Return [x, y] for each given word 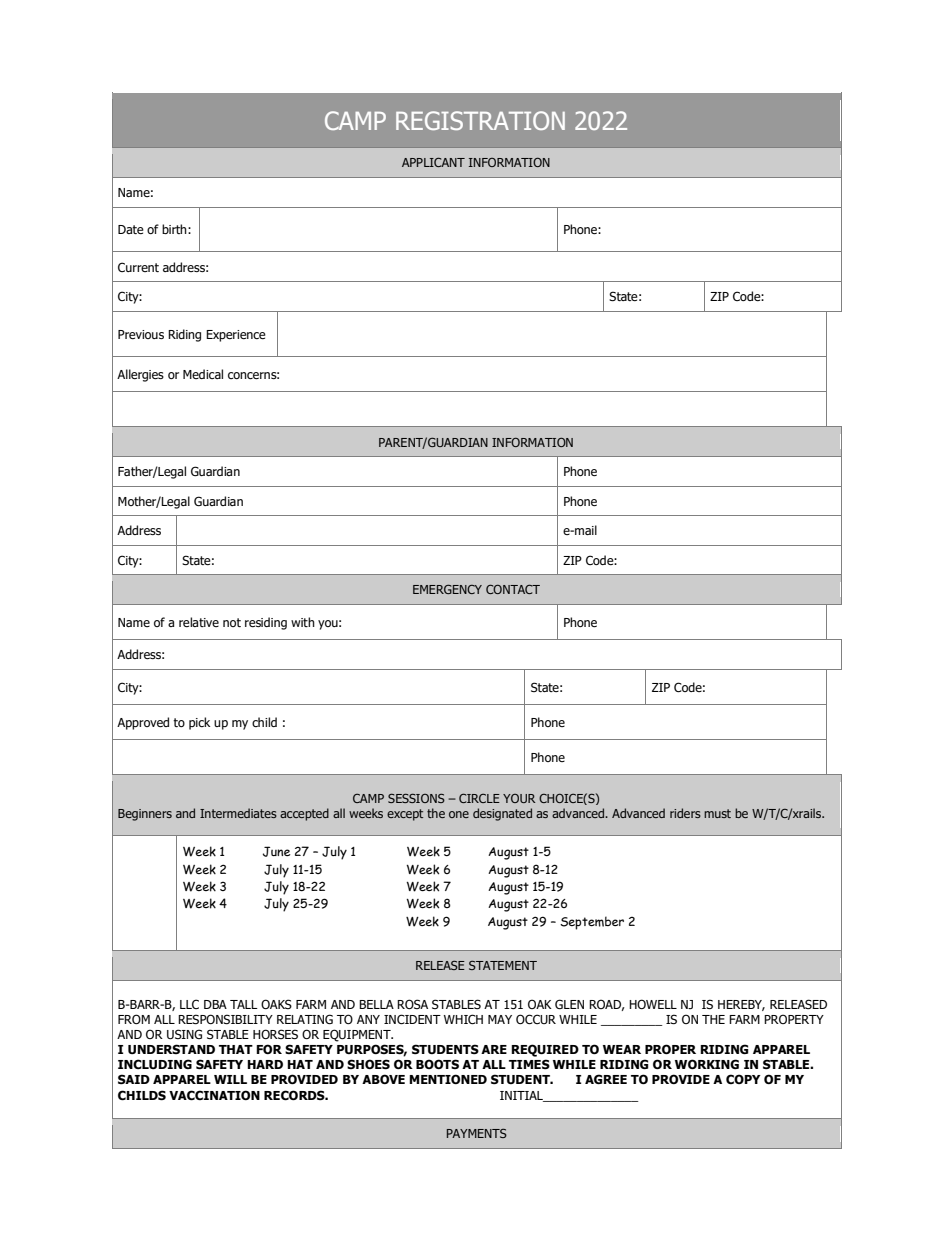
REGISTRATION [480, 120]
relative [199, 622]
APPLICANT [433, 162]
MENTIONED [448, 1079]
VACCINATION [214, 1095]
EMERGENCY [447, 589]
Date [131, 229]
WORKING [707, 1064]
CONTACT [513, 589]
